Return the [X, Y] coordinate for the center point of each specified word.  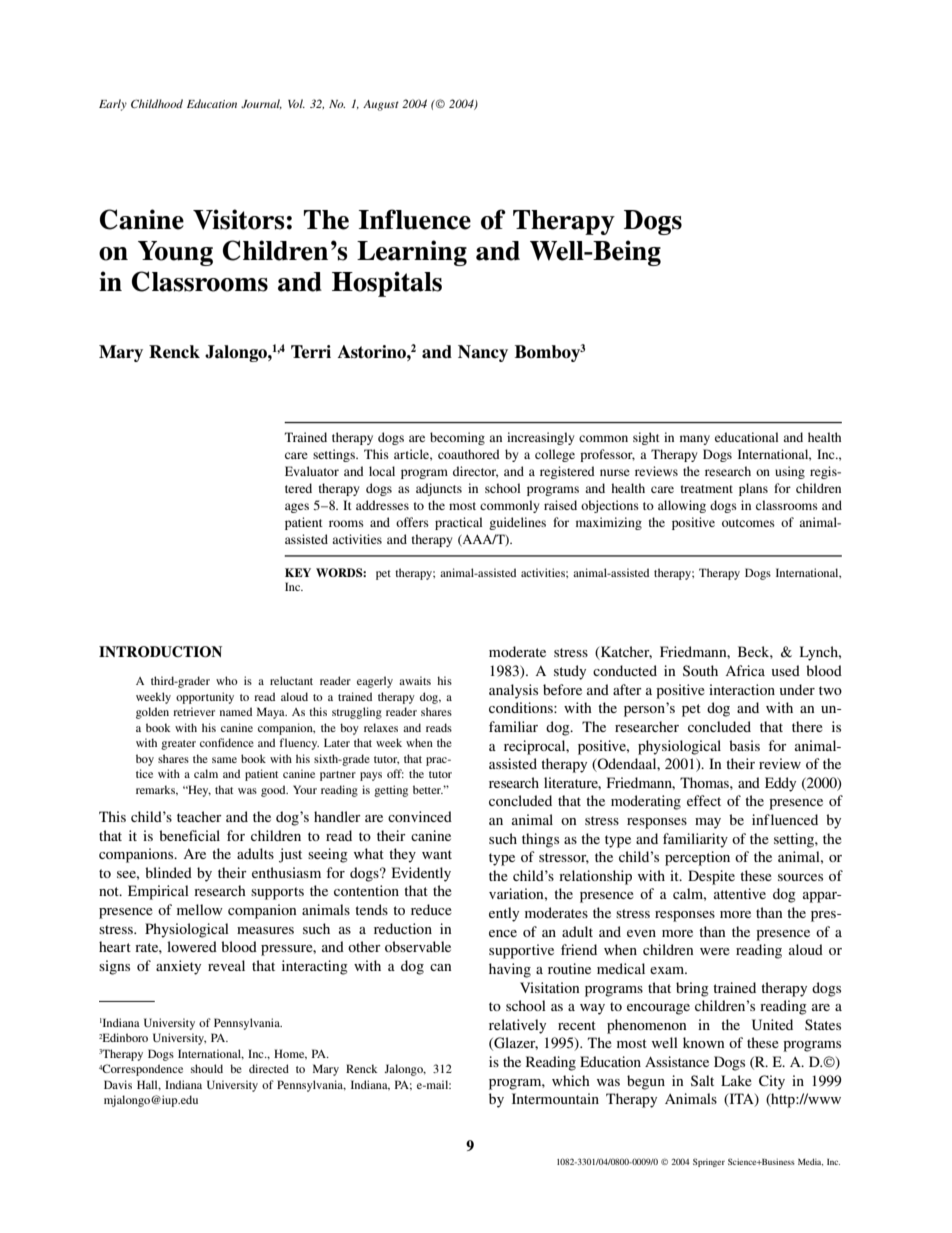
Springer [709, 1162]
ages [297, 508]
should [207, 1068]
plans [753, 489]
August [381, 105]
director [475, 472]
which [571, 1080]
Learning [412, 253]
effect [704, 800]
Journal [261, 104]
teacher [199, 816]
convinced [420, 816]
